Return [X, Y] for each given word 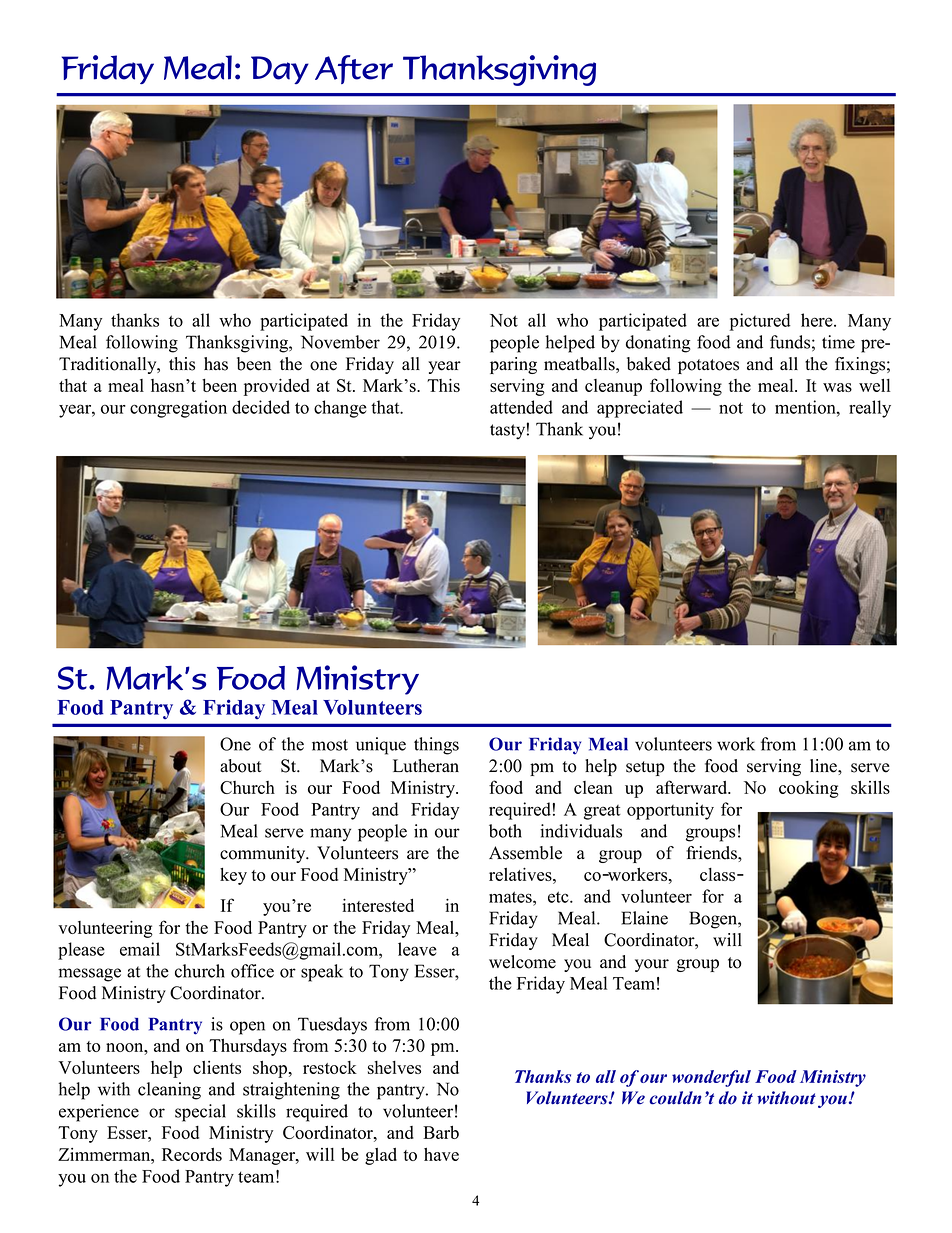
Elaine [644, 918]
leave [417, 949]
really [870, 409]
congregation [178, 409]
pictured [760, 322]
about [241, 766]
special [200, 1113]
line [824, 766]
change [340, 409]
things [436, 746]
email [140, 949]
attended [521, 407]
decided [261, 407]
